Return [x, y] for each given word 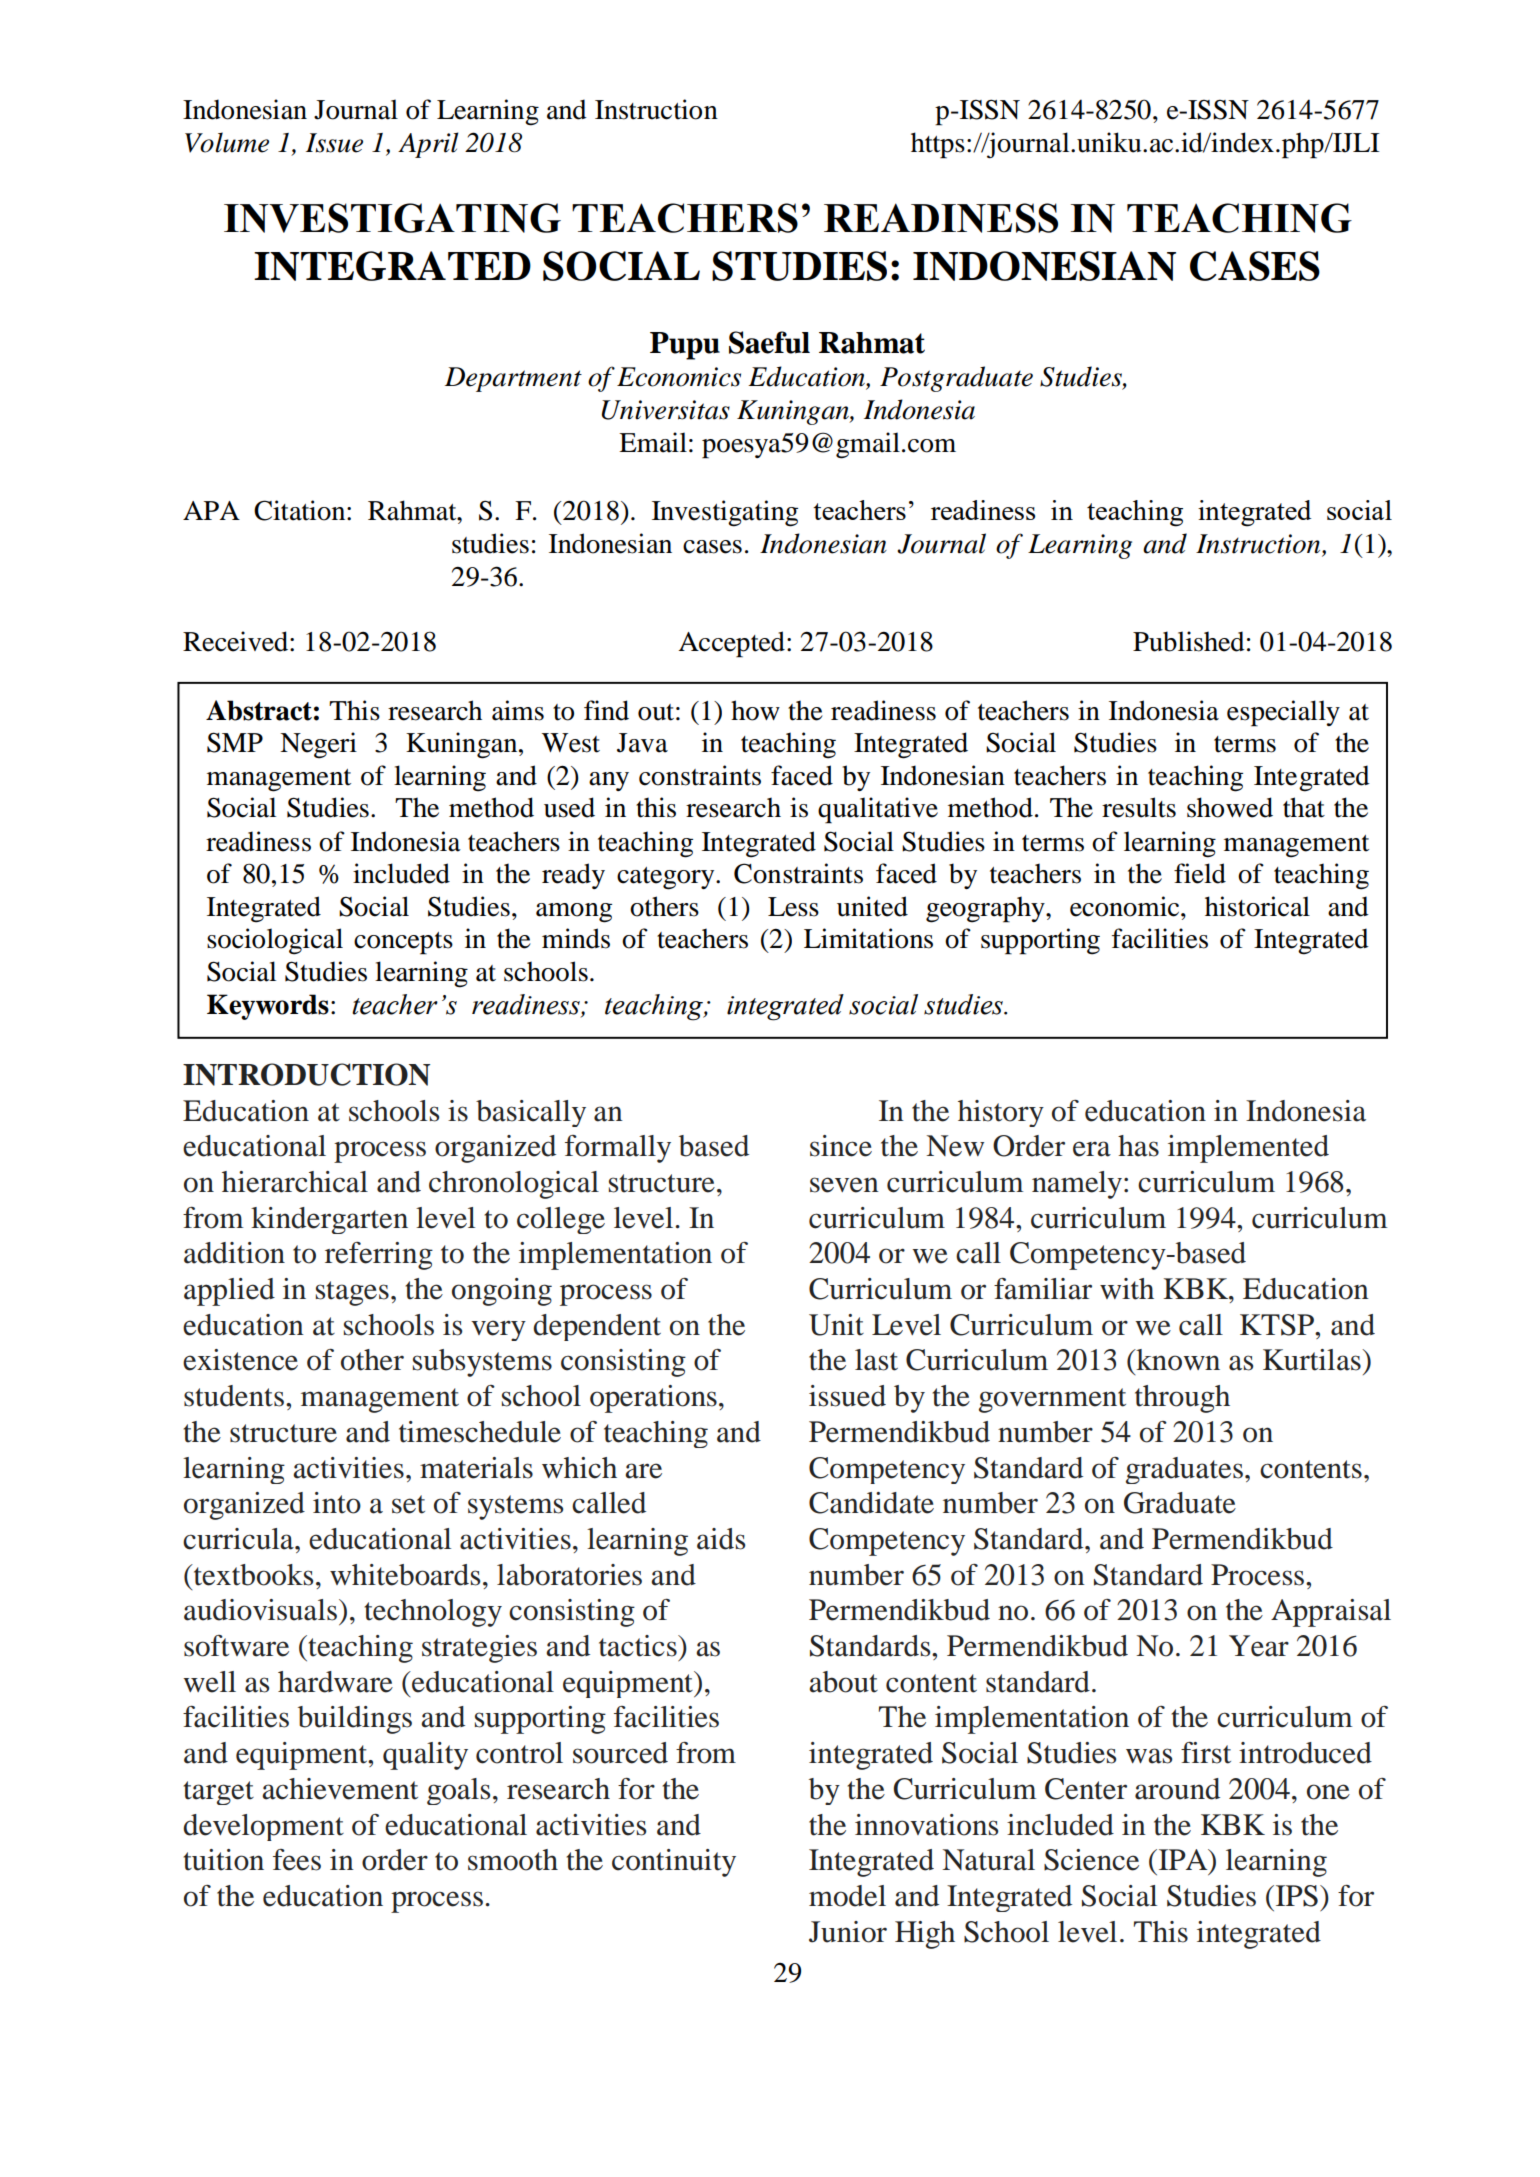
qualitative [878, 810]
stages [352, 1293]
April [428, 145]
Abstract [259, 710]
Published [1189, 641]
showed [1230, 807]
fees [297, 1860]
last [876, 1360]
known [1177, 1360]
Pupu [685, 346]
